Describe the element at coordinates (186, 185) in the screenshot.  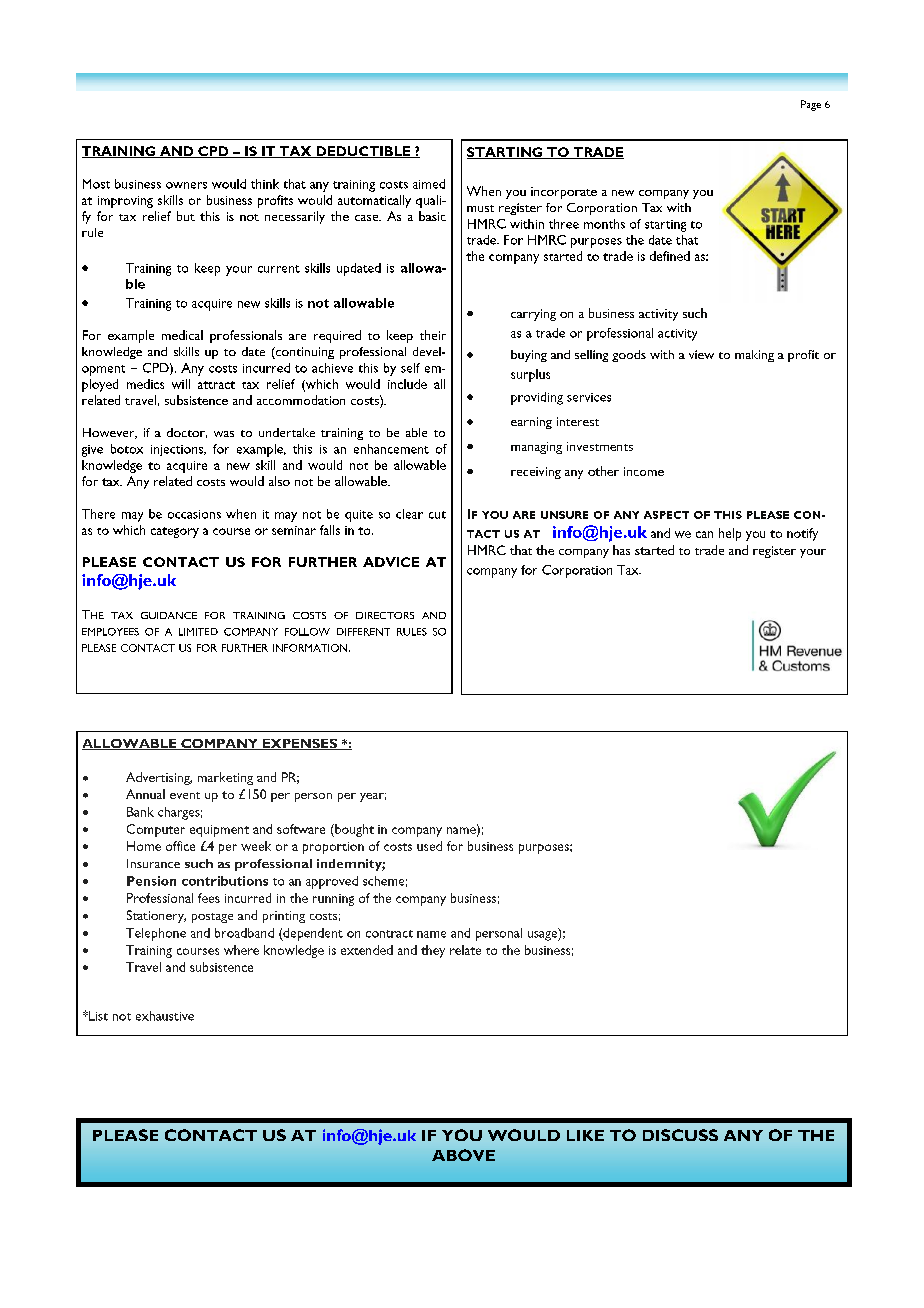
I see `owners` at that location.
